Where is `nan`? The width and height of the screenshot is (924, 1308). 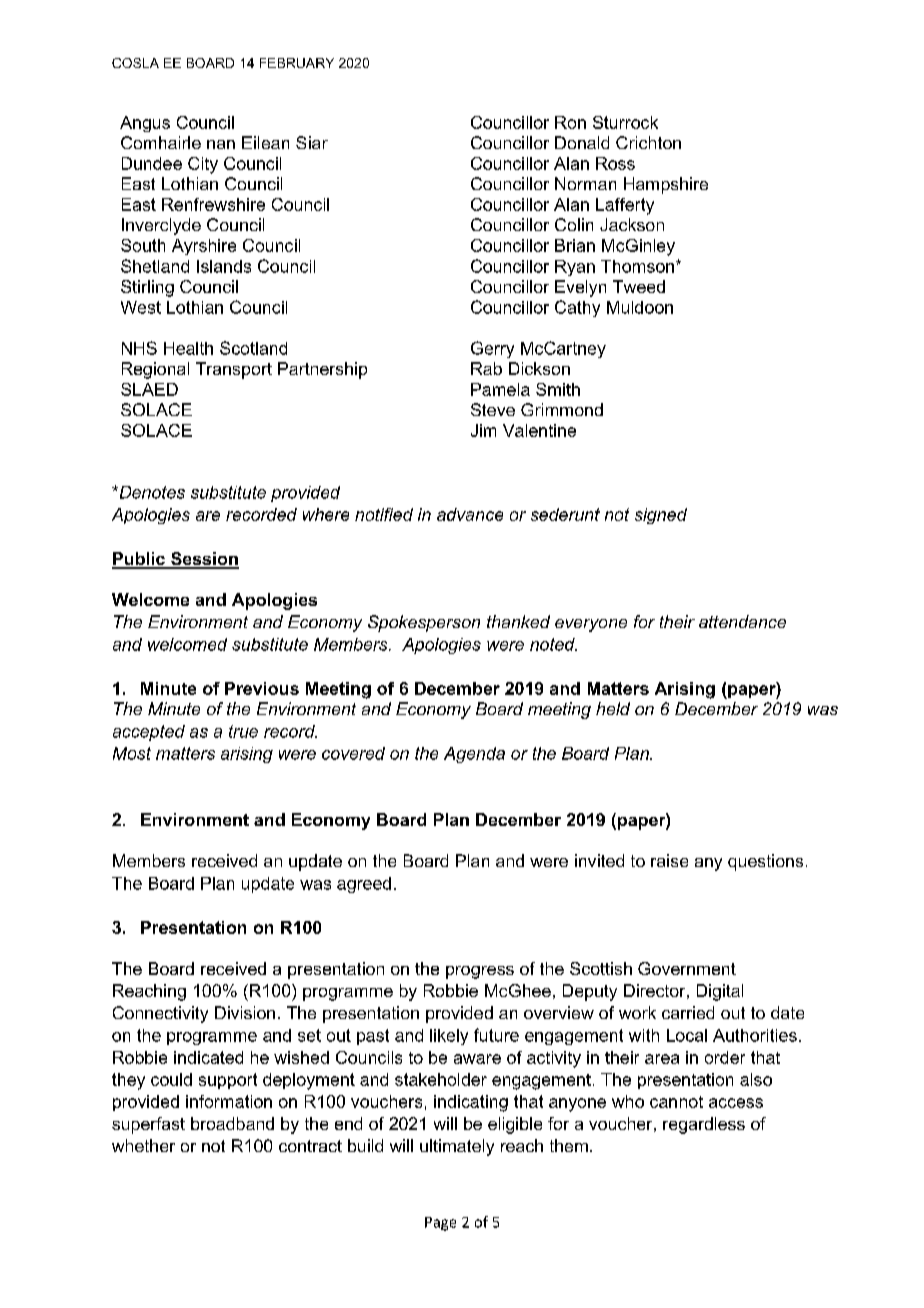
nan is located at coordinates (221, 144).
